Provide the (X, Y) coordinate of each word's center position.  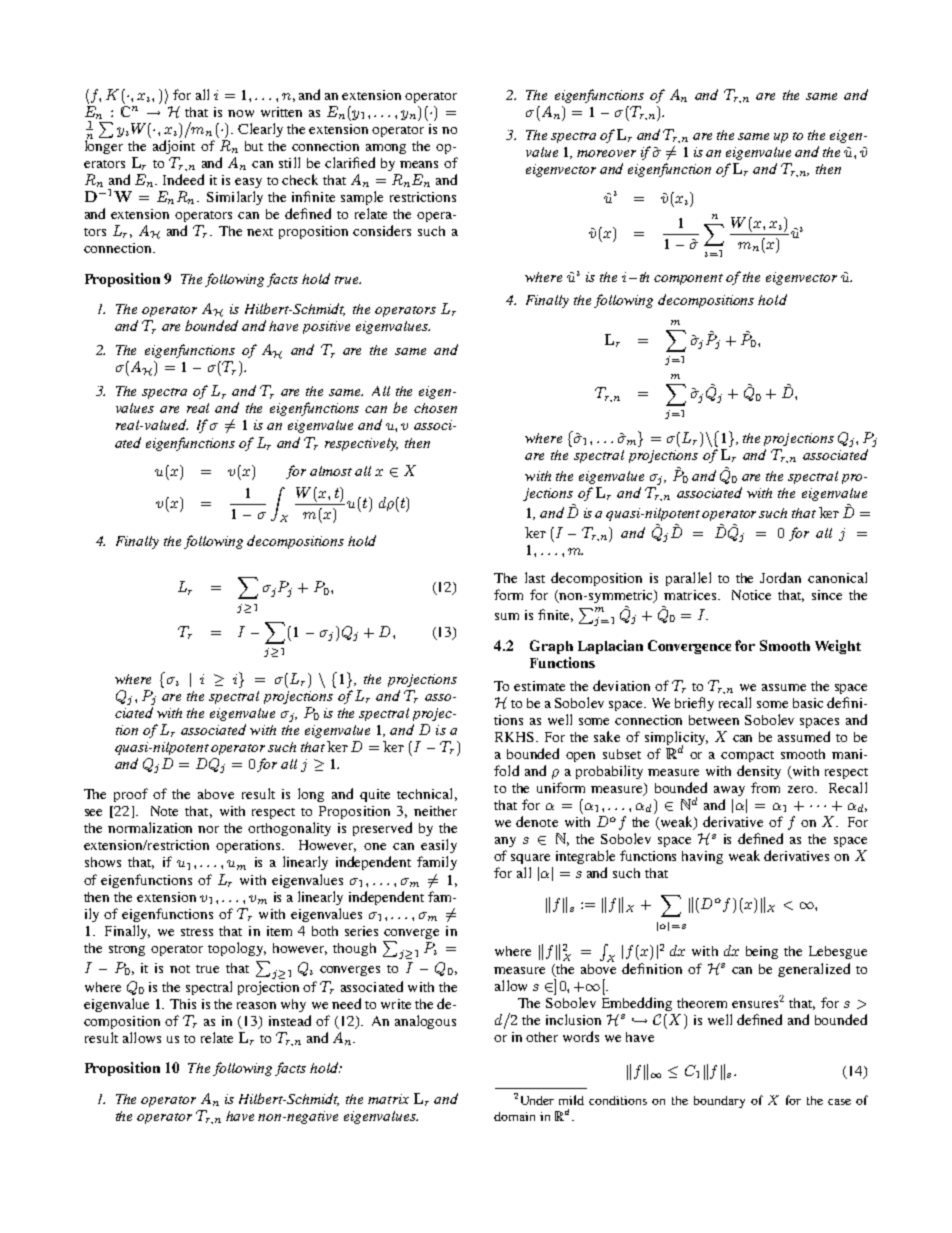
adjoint (174, 147)
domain (514, 1116)
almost (331, 471)
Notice (751, 595)
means (419, 164)
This (183, 1004)
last (535, 577)
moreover (606, 153)
